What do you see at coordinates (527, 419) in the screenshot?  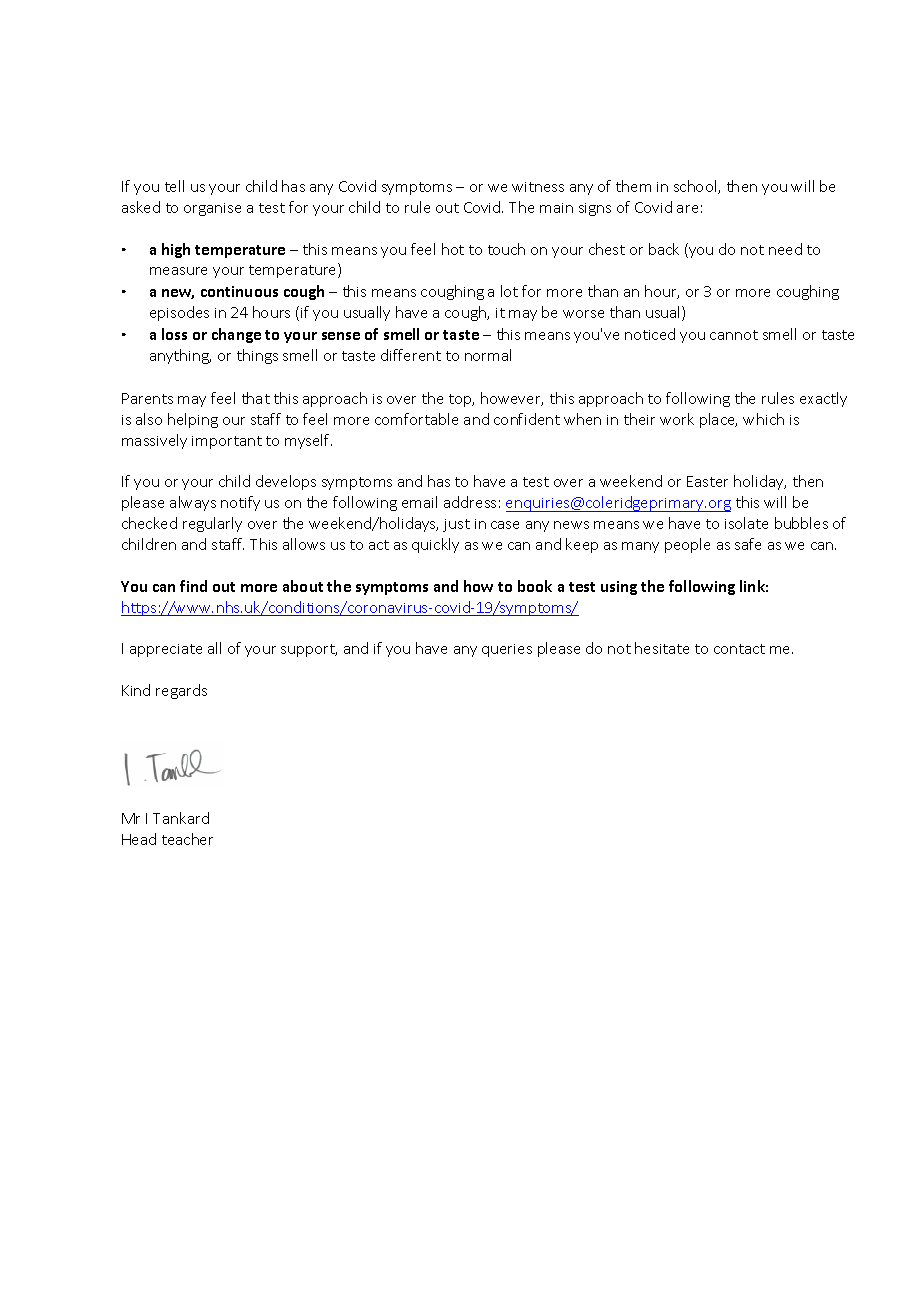 I see `confident` at bounding box center [527, 419].
